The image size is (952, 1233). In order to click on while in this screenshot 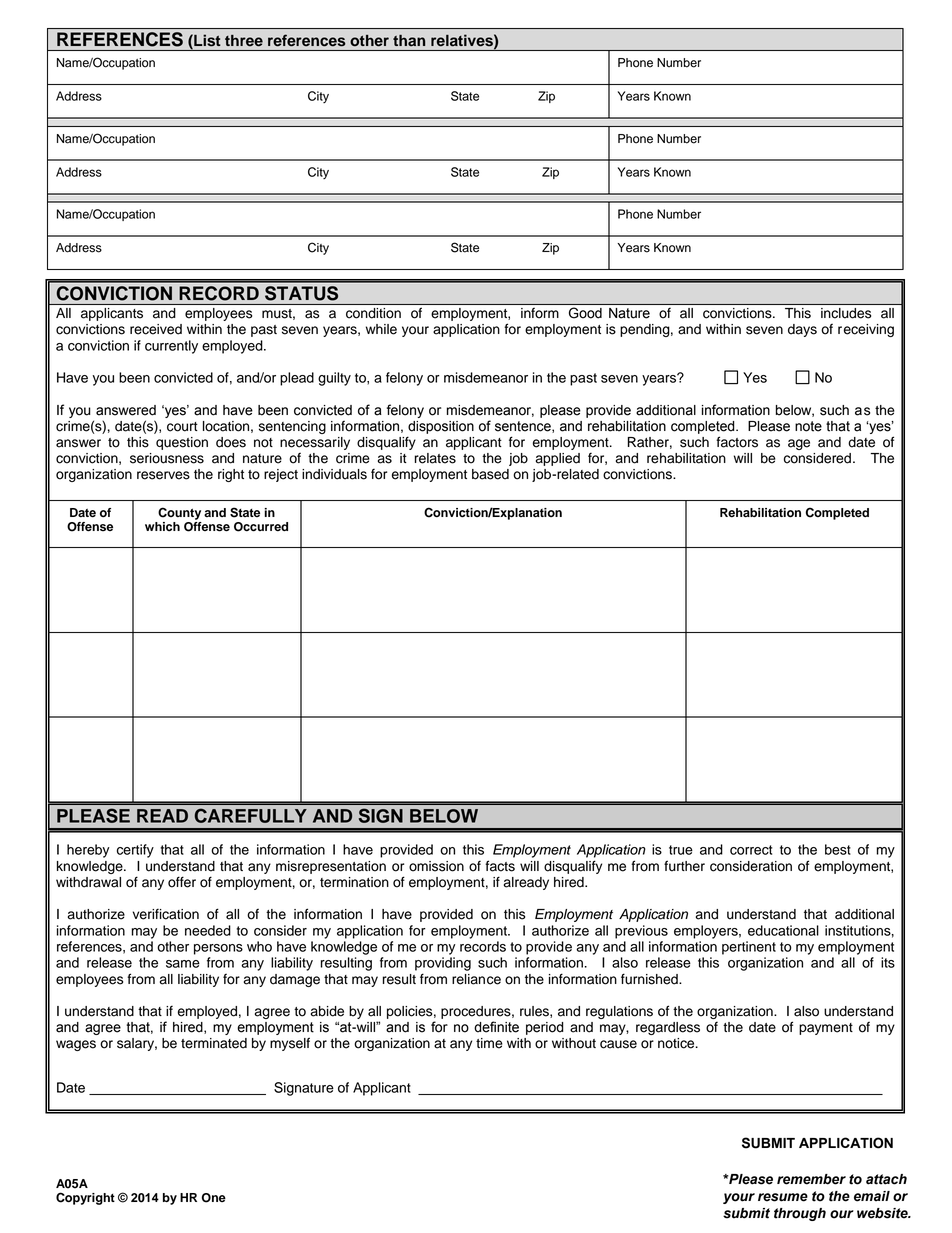, I will do `click(381, 329)`.
